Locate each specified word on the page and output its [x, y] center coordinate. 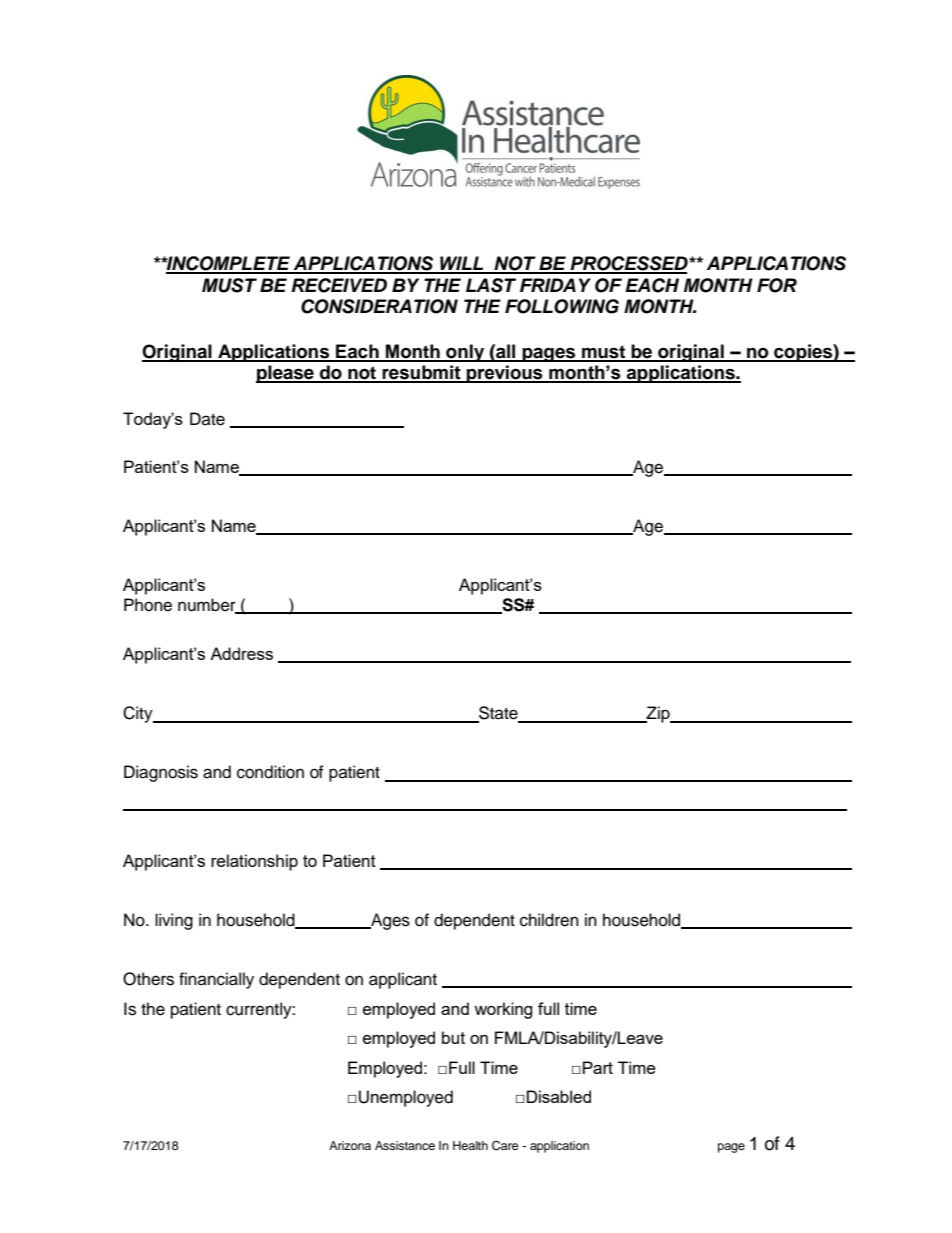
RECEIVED [339, 285]
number [208, 605]
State [498, 714]
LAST [491, 285]
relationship [254, 862]
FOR [777, 285]
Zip [658, 714]
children [549, 920]
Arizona [350, 1145]
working [503, 1010]
